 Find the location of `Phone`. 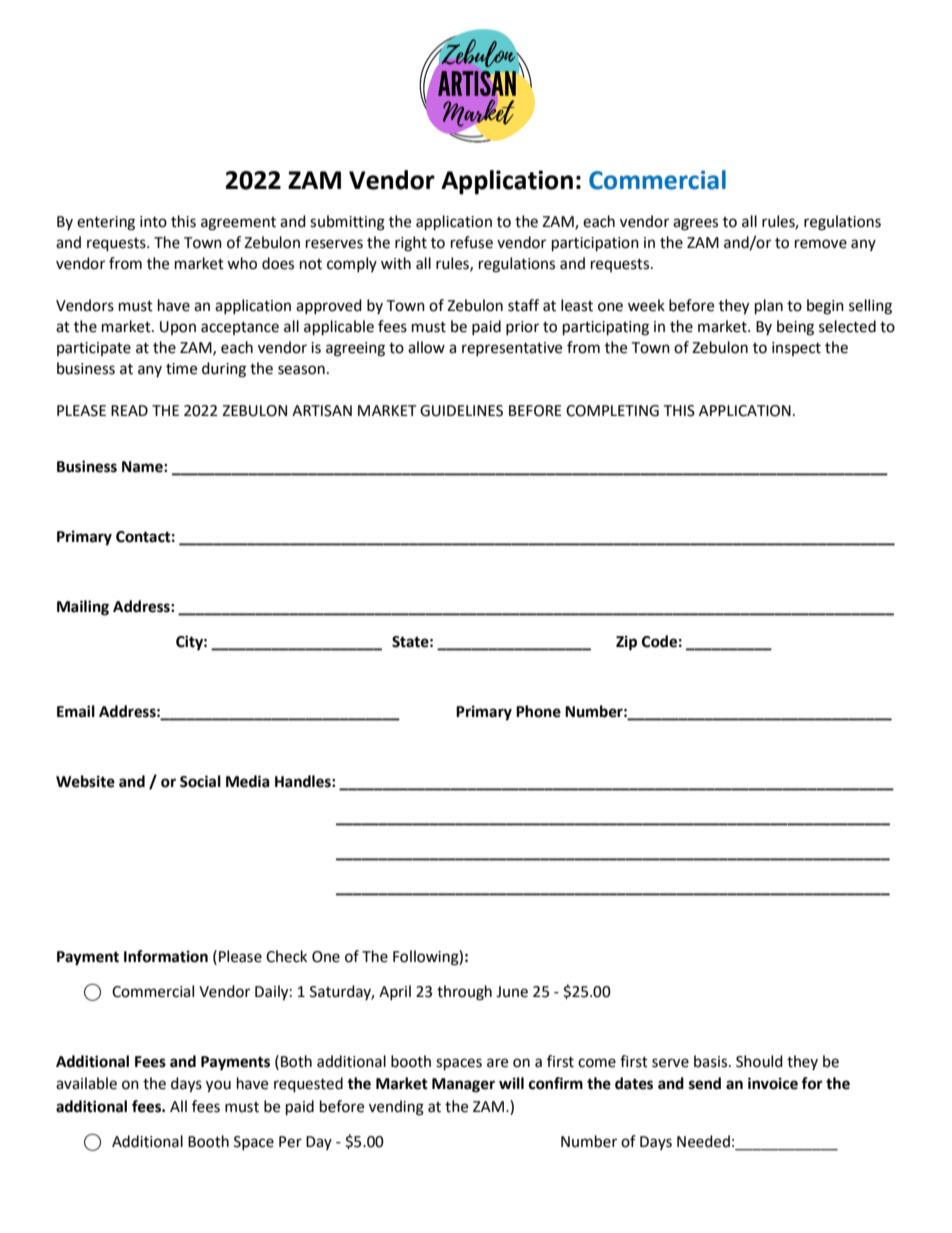

Phone is located at coordinates (538, 711).
